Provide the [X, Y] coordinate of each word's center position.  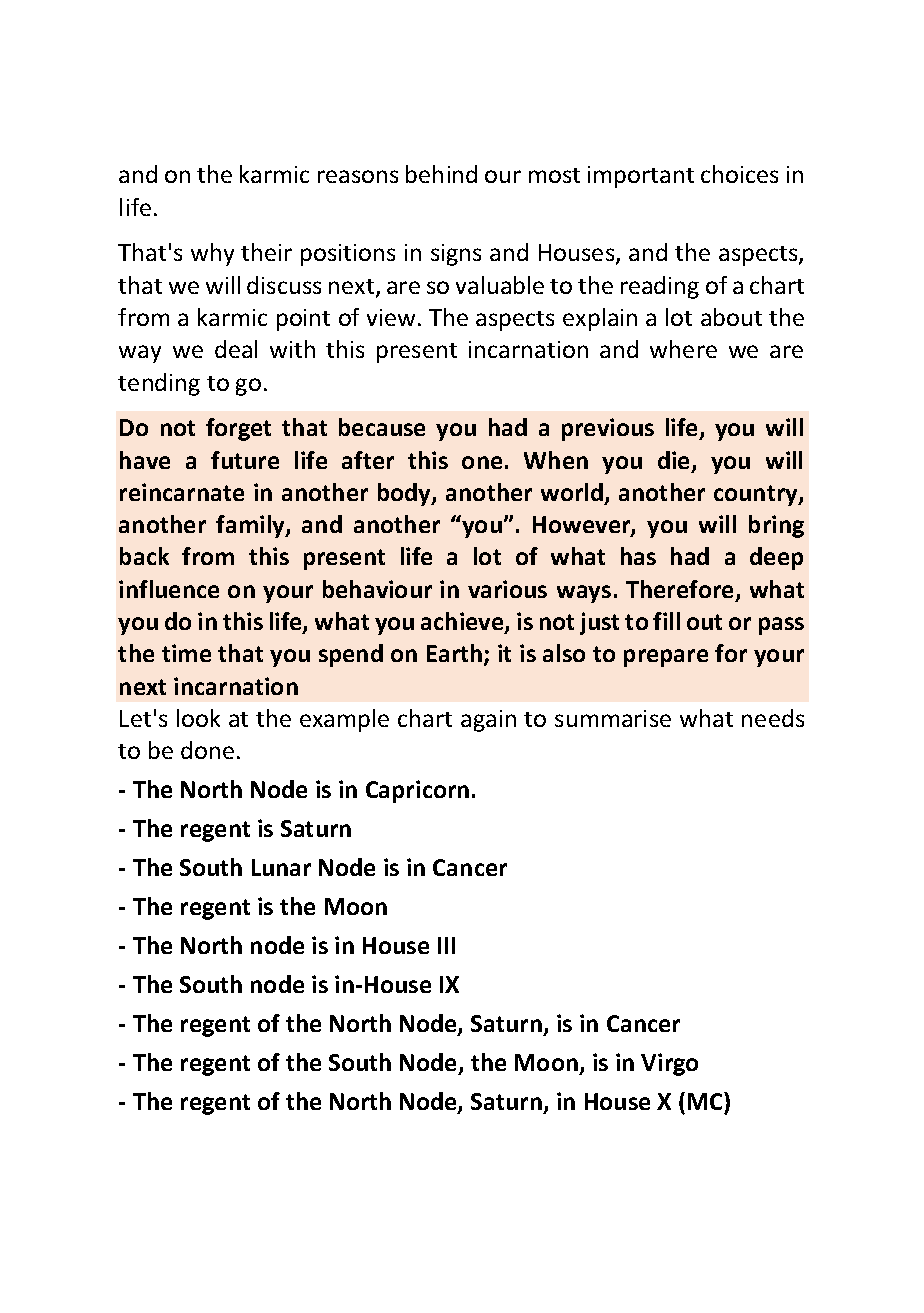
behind [441, 174]
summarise [613, 718]
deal [236, 349]
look [198, 718]
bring [776, 526]
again [488, 721]
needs [773, 718]
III [446, 945]
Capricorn [417, 791]
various [507, 589]
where [683, 349]
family [251, 526]
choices [739, 174]
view [391, 317]
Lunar [281, 867]
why [212, 254]
